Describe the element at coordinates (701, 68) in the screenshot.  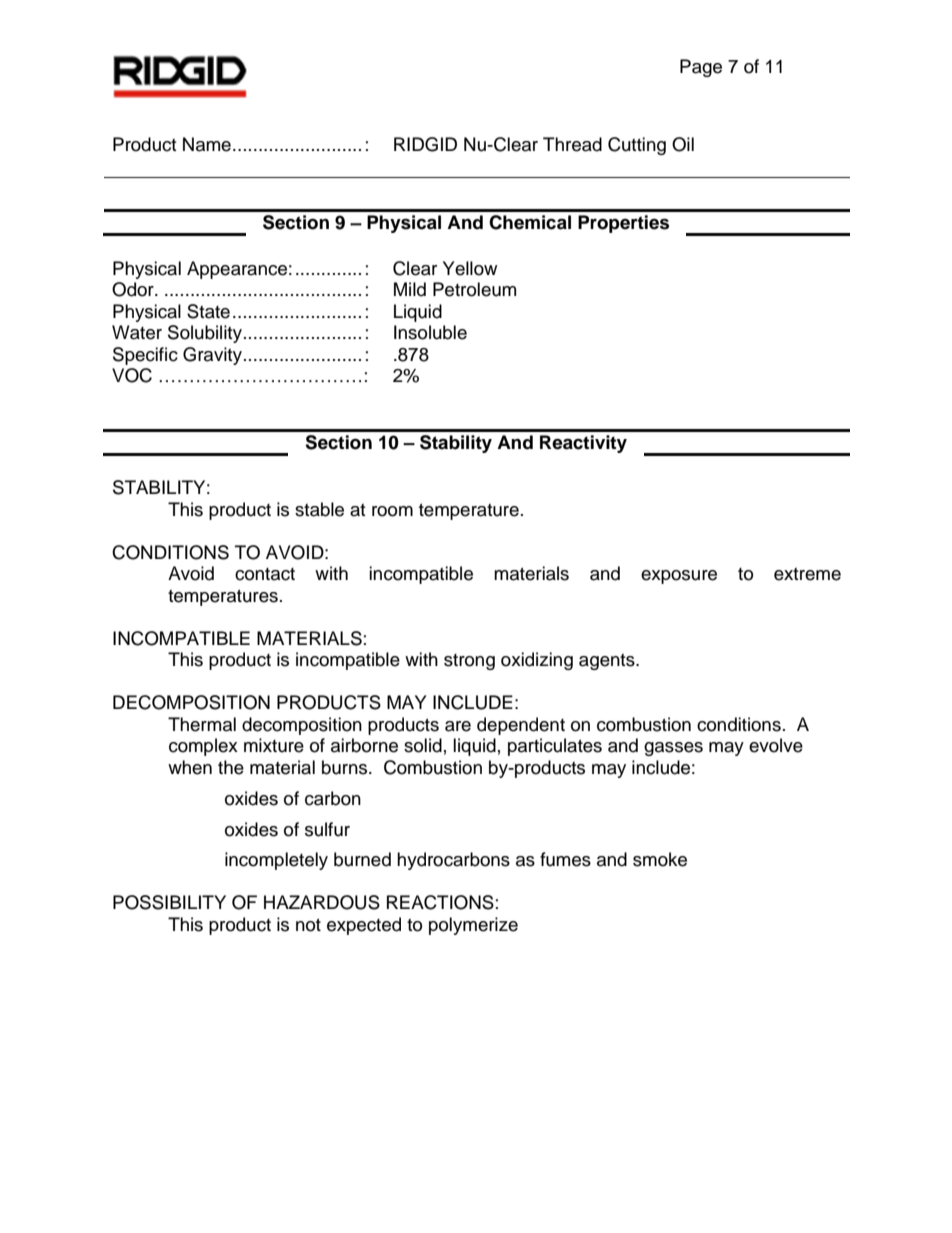
I see `Page` at that location.
